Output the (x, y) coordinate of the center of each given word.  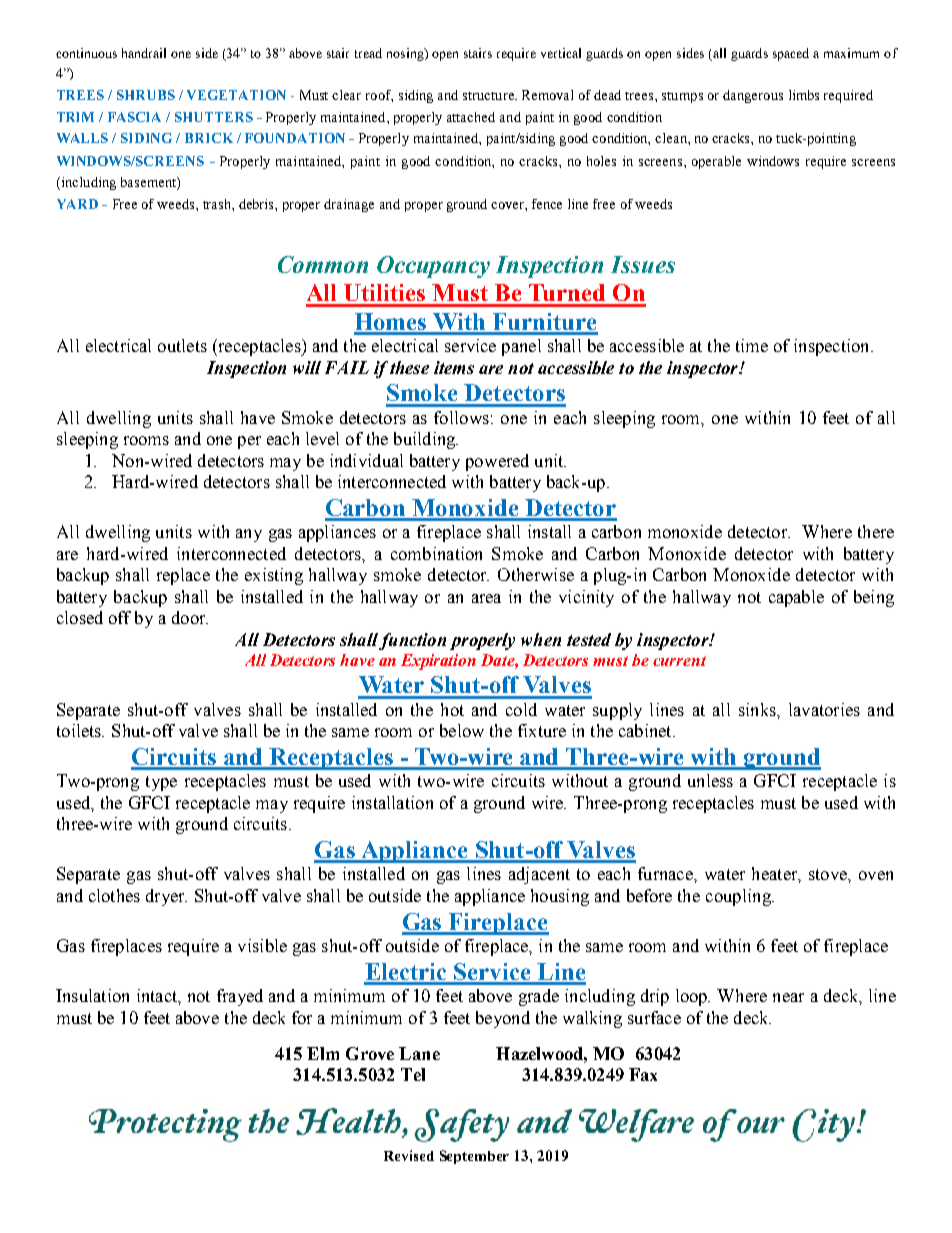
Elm (323, 1053)
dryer (166, 897)
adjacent (539, 875)
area (486, 598)
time (752, 345)
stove (829, 874)
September (474, 1157)
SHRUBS (146, 95)
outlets (182, 345)
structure (489, 96)
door (190, 617)
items (454, 367)
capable (796, 598)
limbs (804, 95)
